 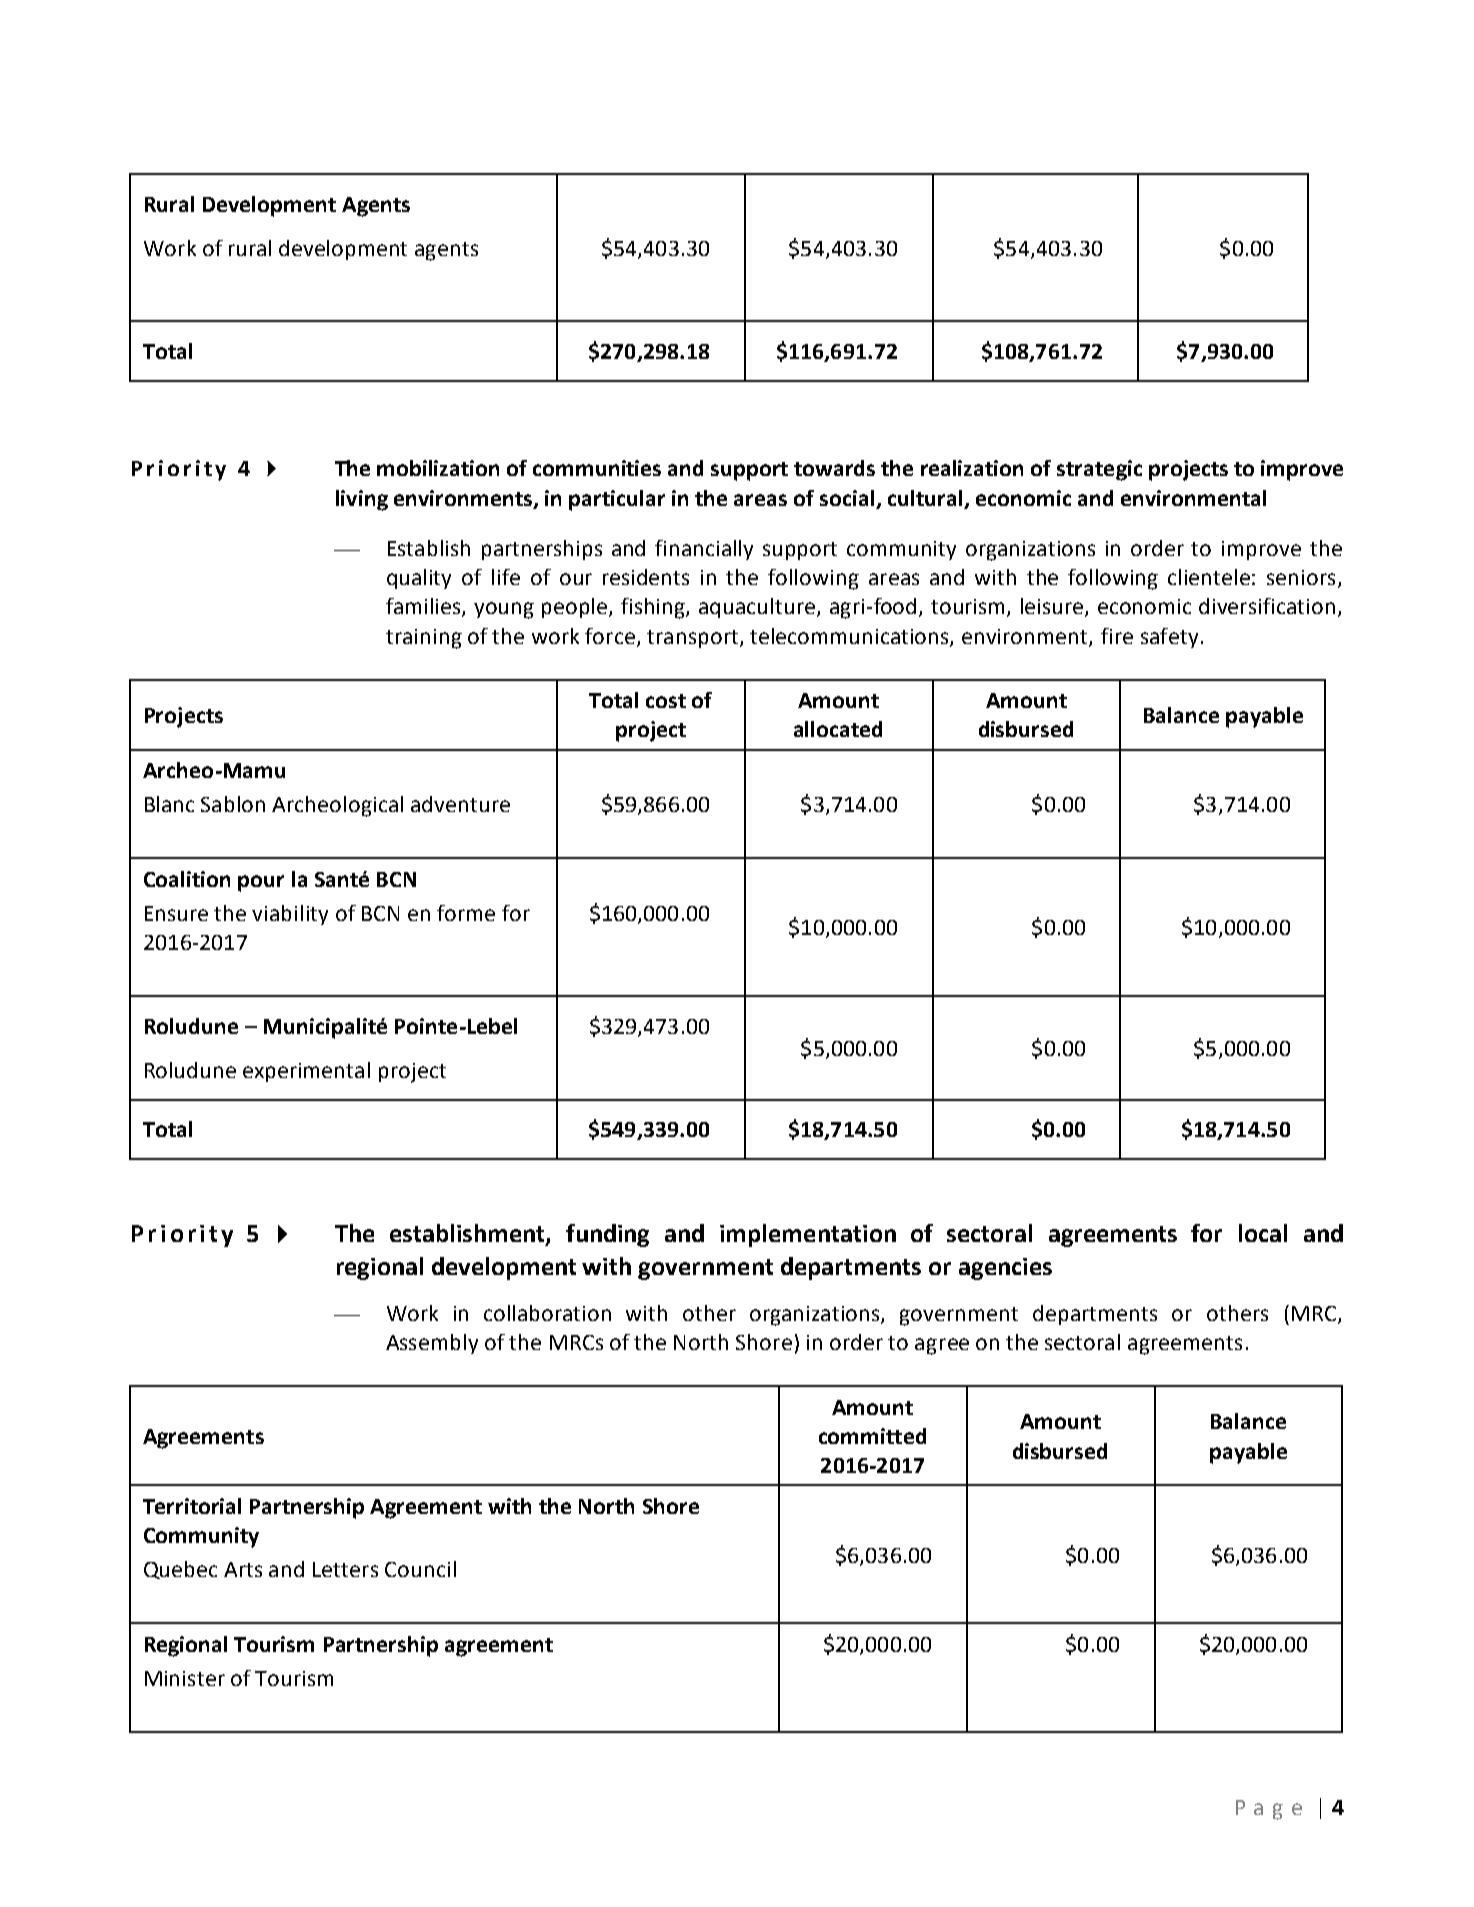 What do you see at coordinates (306, 1072) in the screenshot?
I see `experimental` at bounding box center [306, 1072].
